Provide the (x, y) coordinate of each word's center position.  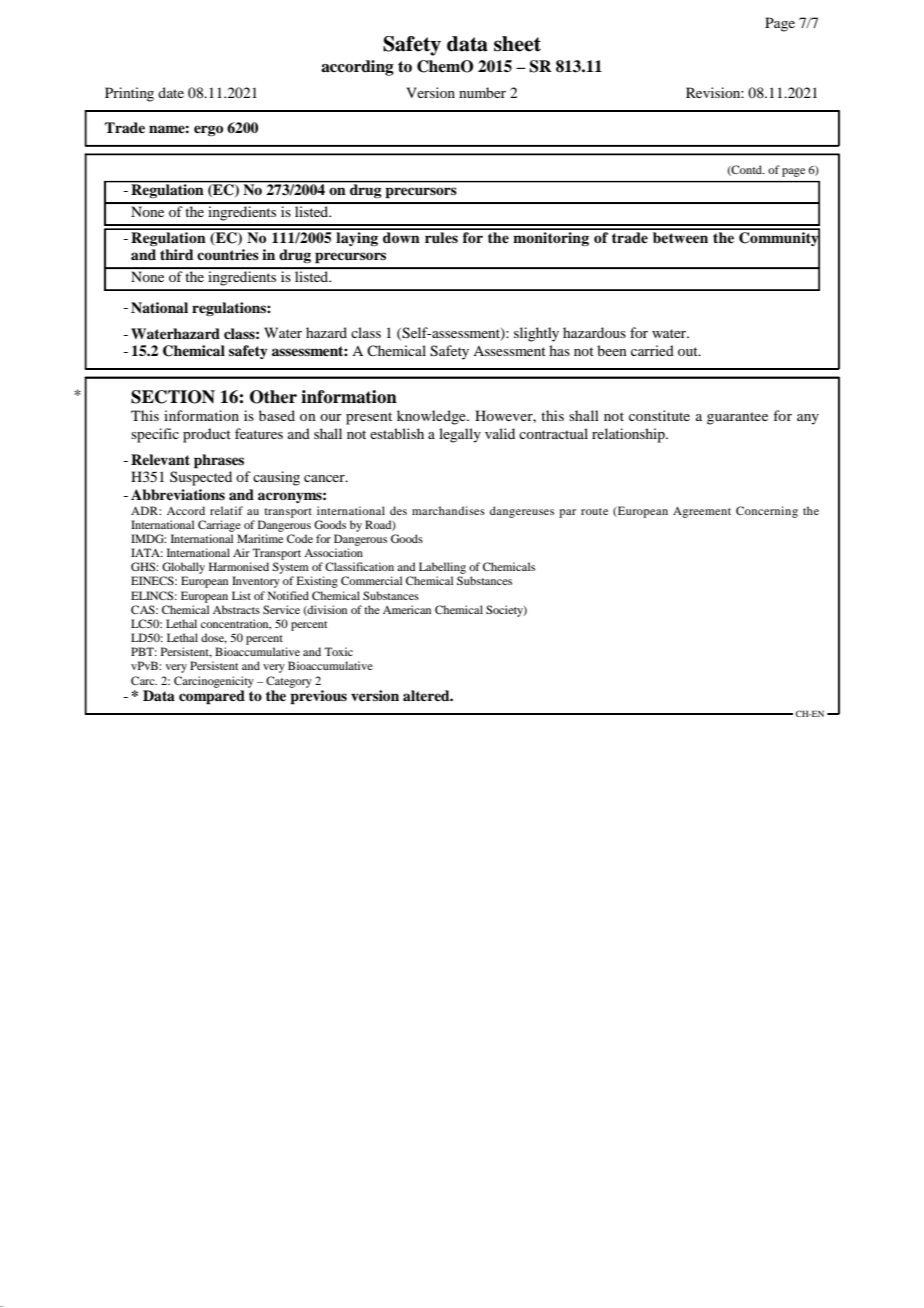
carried (652, 350)
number (482, 92)
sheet (517, 44)
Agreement (702, 512)
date (171, 92)
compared (212, 697)
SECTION (173, 397)
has (559, 350)
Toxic (338, 651)
